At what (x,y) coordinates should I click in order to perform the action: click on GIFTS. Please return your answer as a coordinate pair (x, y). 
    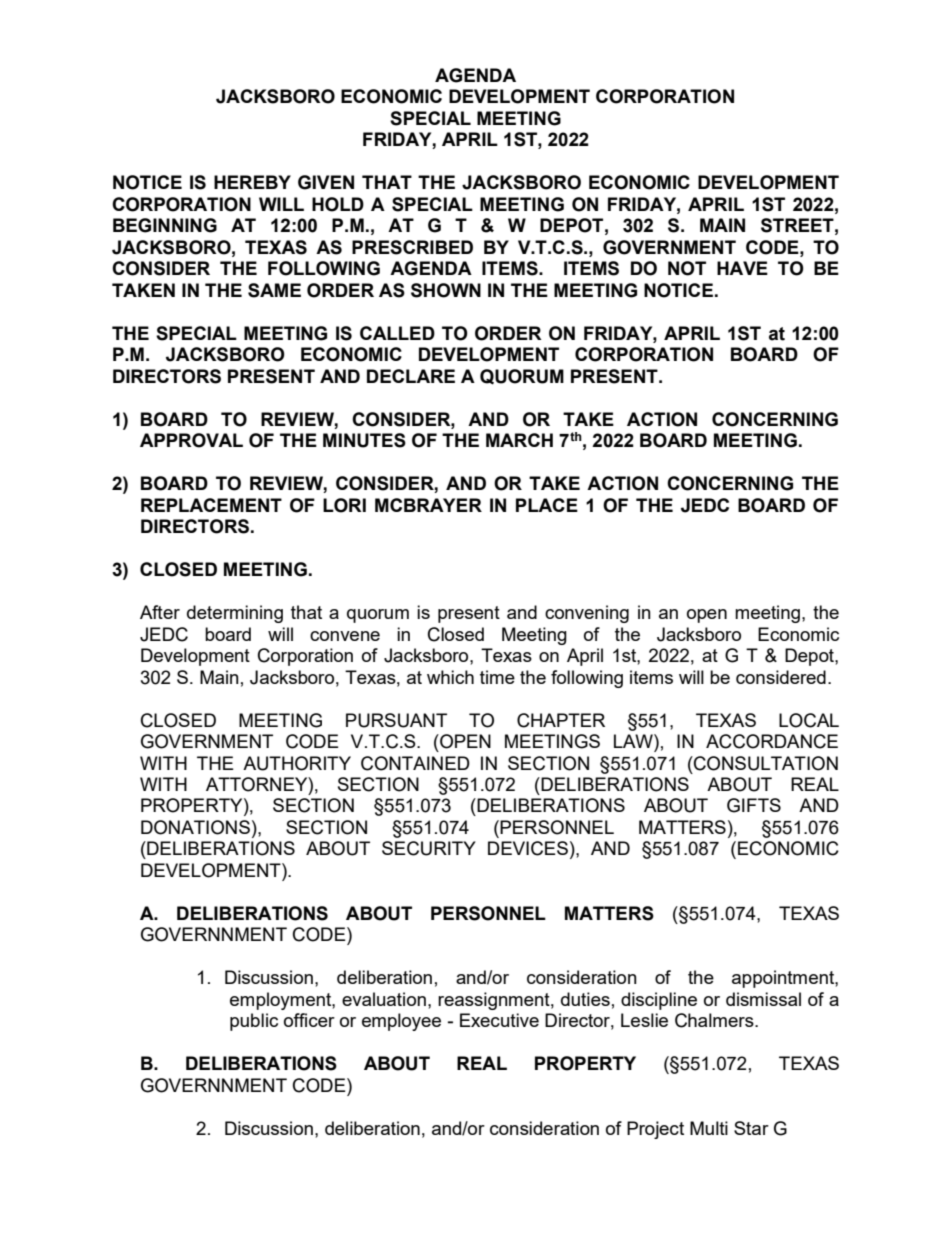
    Looking at the image, I should click on (754, 805).
